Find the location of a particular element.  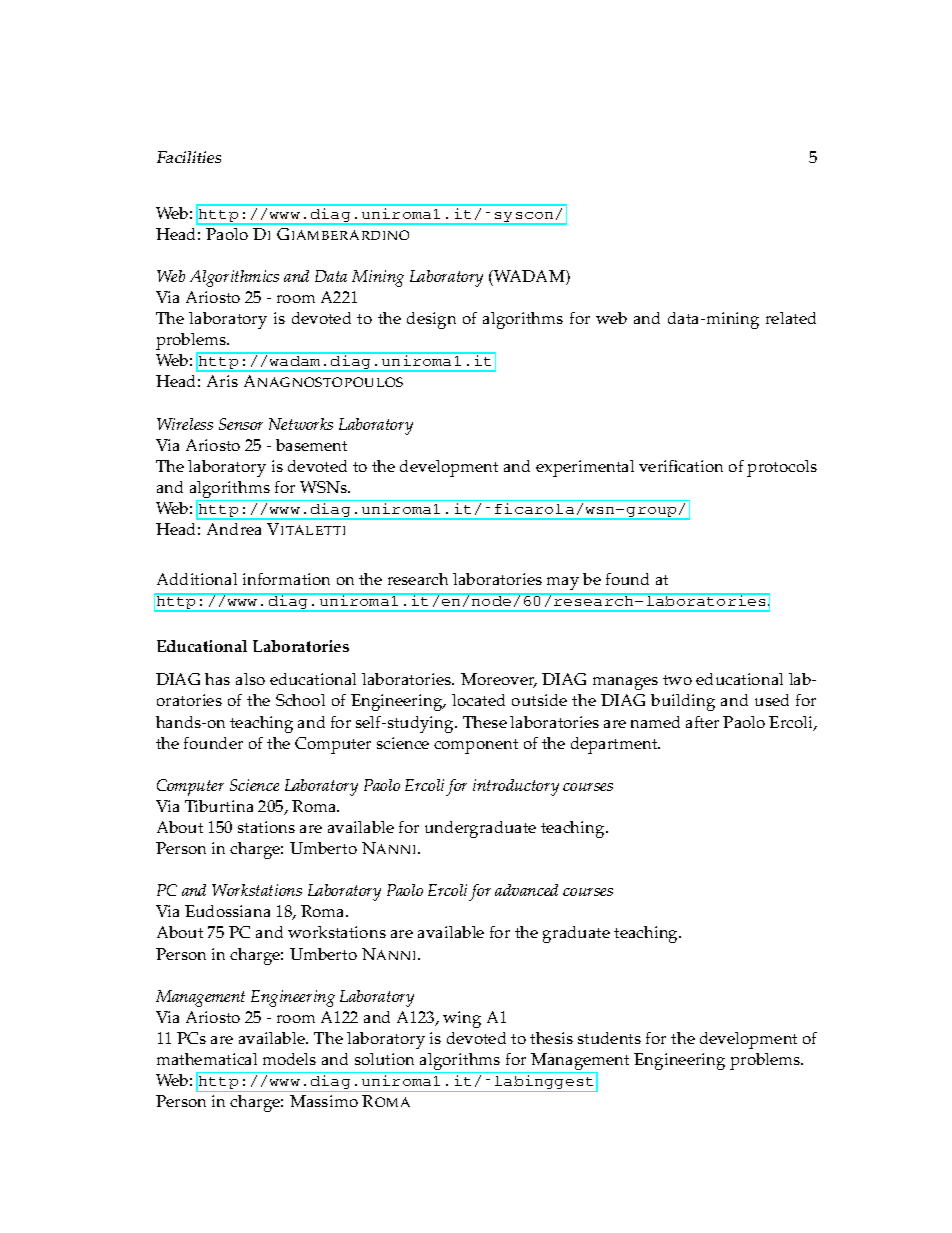

models is located at coordinates (289, 1059).
